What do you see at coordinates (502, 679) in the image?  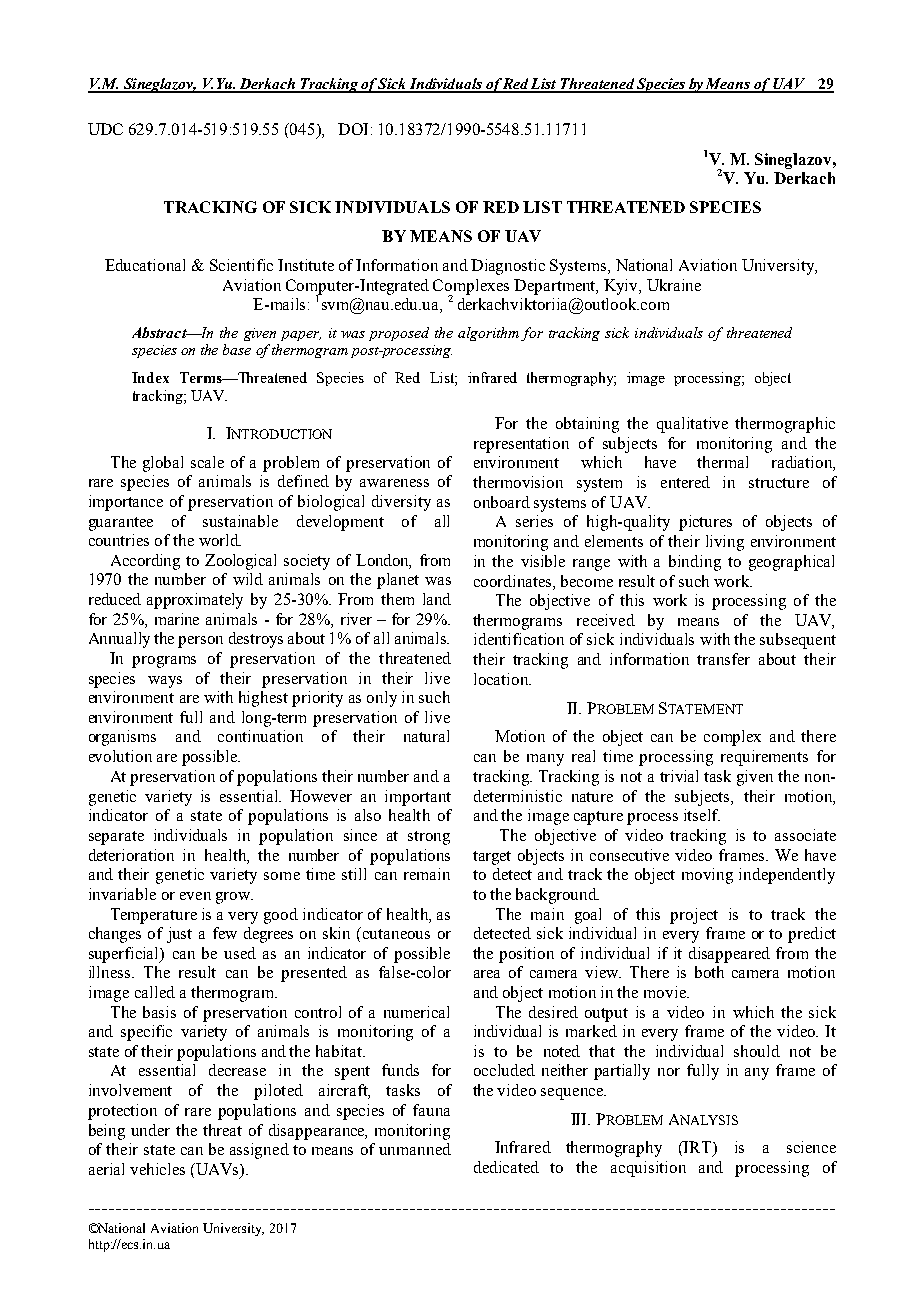 I see `location` at bounding box center [502, 679].
